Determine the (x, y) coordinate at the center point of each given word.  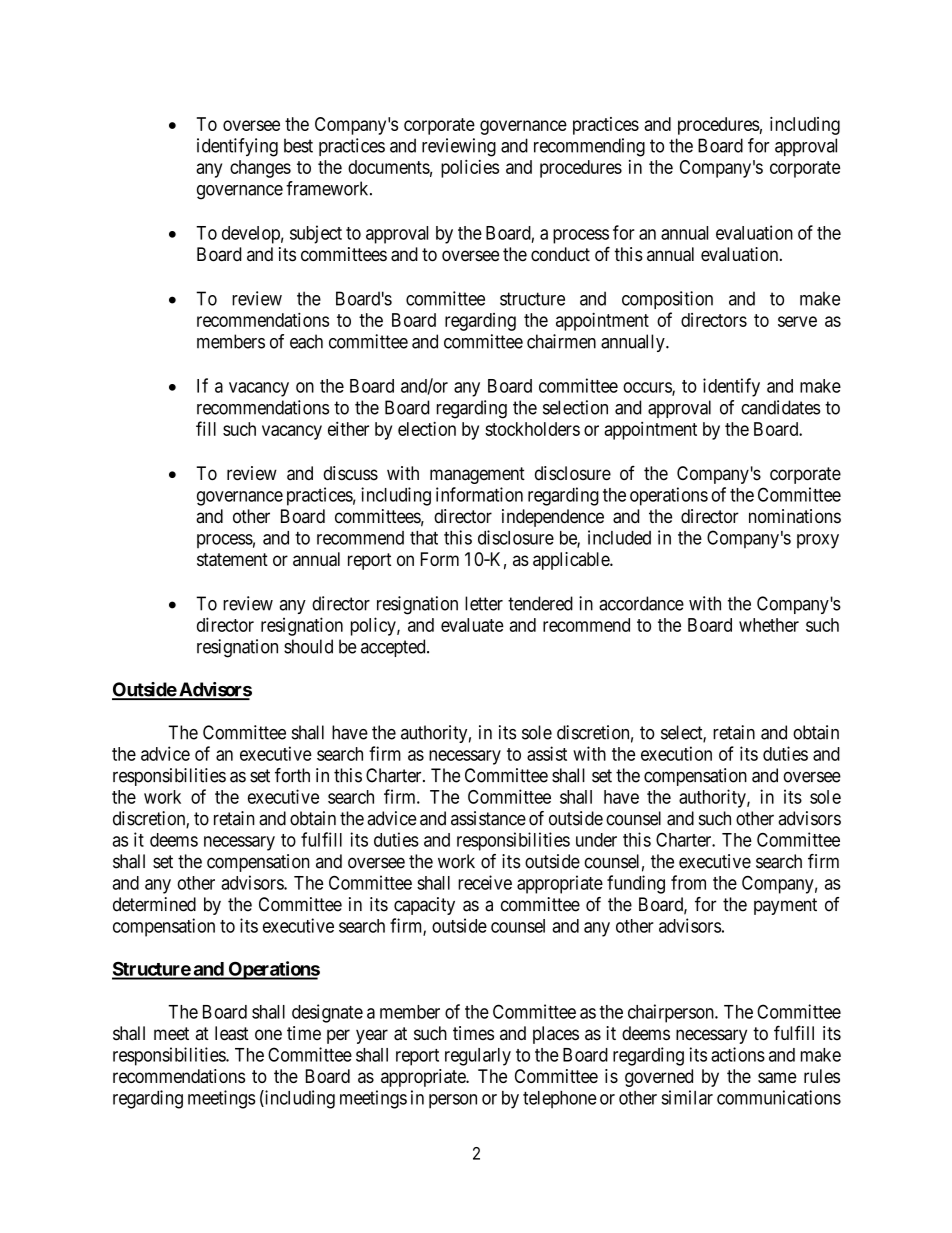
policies (470, 168)
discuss (350, 473)
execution (676, 753)
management (477, 475)
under (596, 840)
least (231, 1033)
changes (260, 169)
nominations (795, 516)
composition (667, 300)
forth (292, 775)
